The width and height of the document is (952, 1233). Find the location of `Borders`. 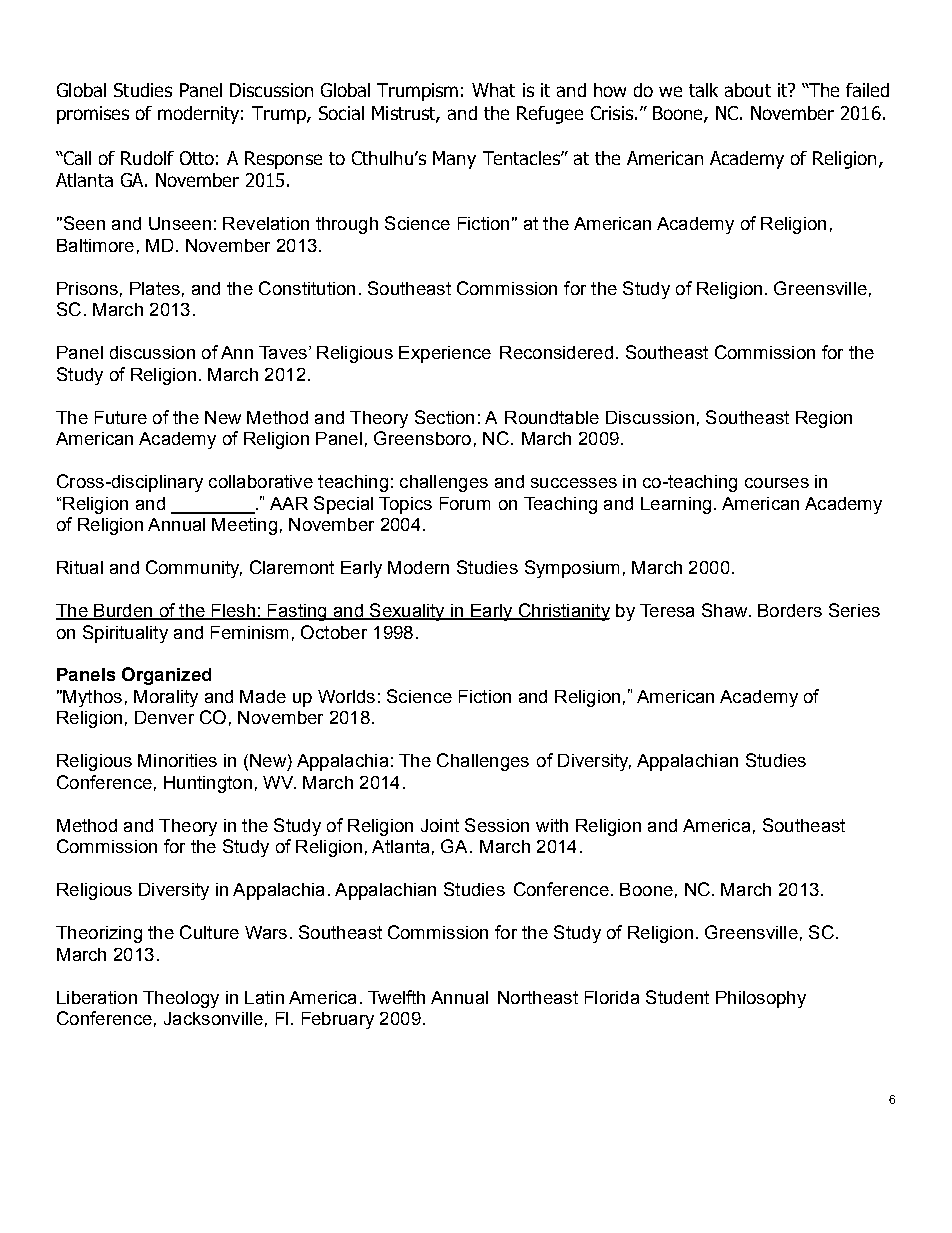

Borders is located at coordinates (790, 610).
